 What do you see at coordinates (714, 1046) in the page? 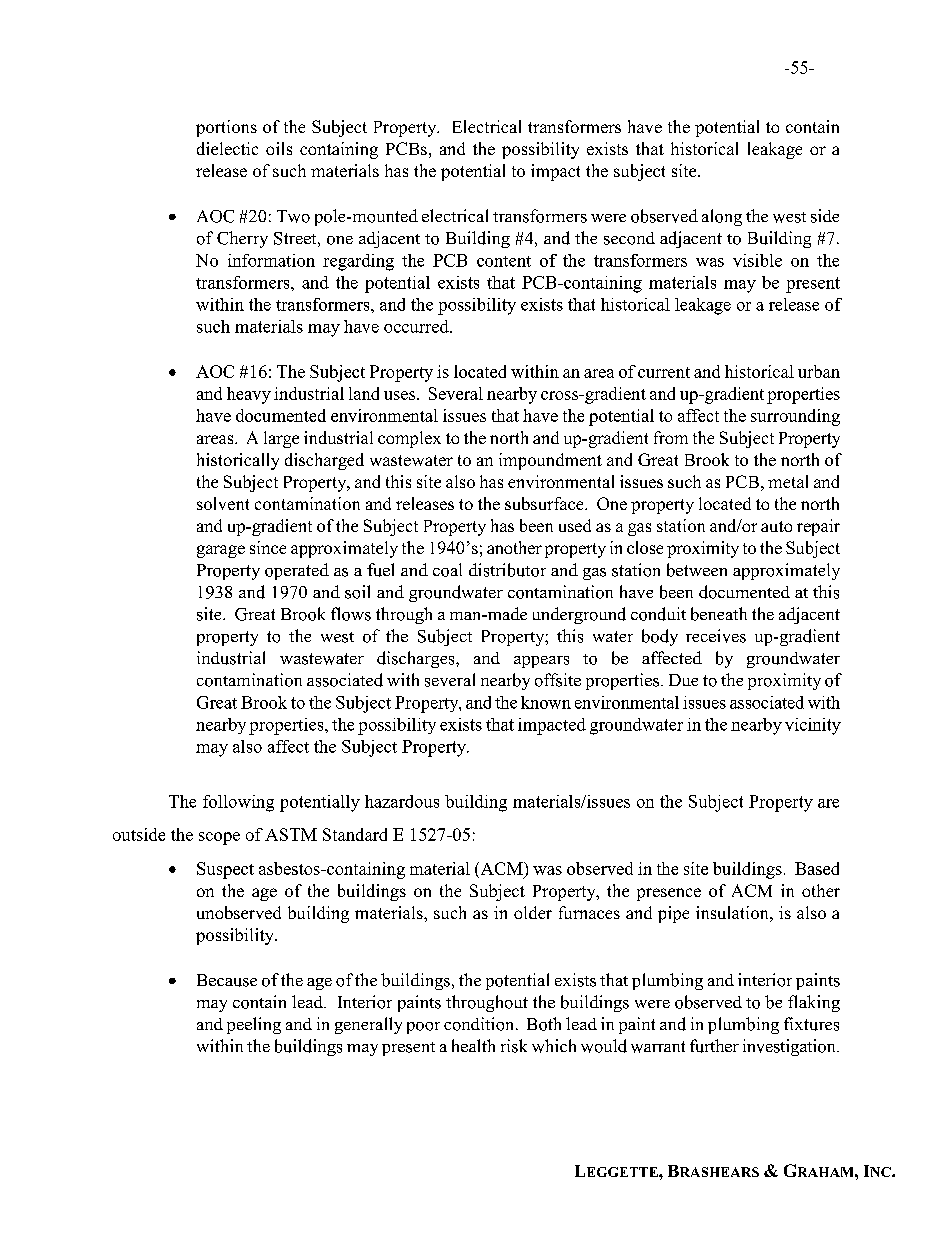
I see `further` at bounding box center [714, 1046].
